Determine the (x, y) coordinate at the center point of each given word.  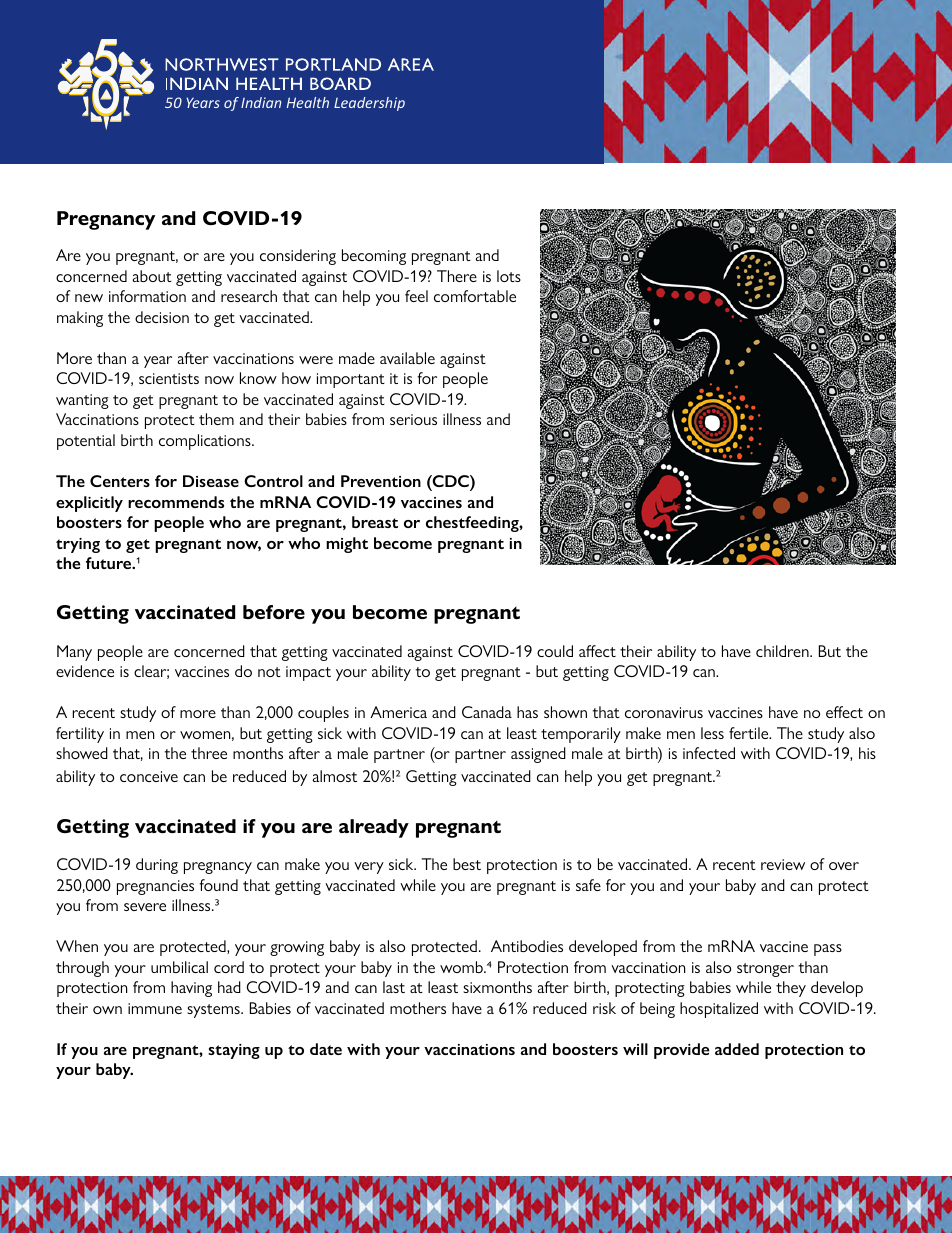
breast (375, 522)
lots (509, 276)
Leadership (369, 104)
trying (78, 545)
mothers (418, 1008)
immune (155, 1008)
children (783, 651)
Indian (261, 102)
